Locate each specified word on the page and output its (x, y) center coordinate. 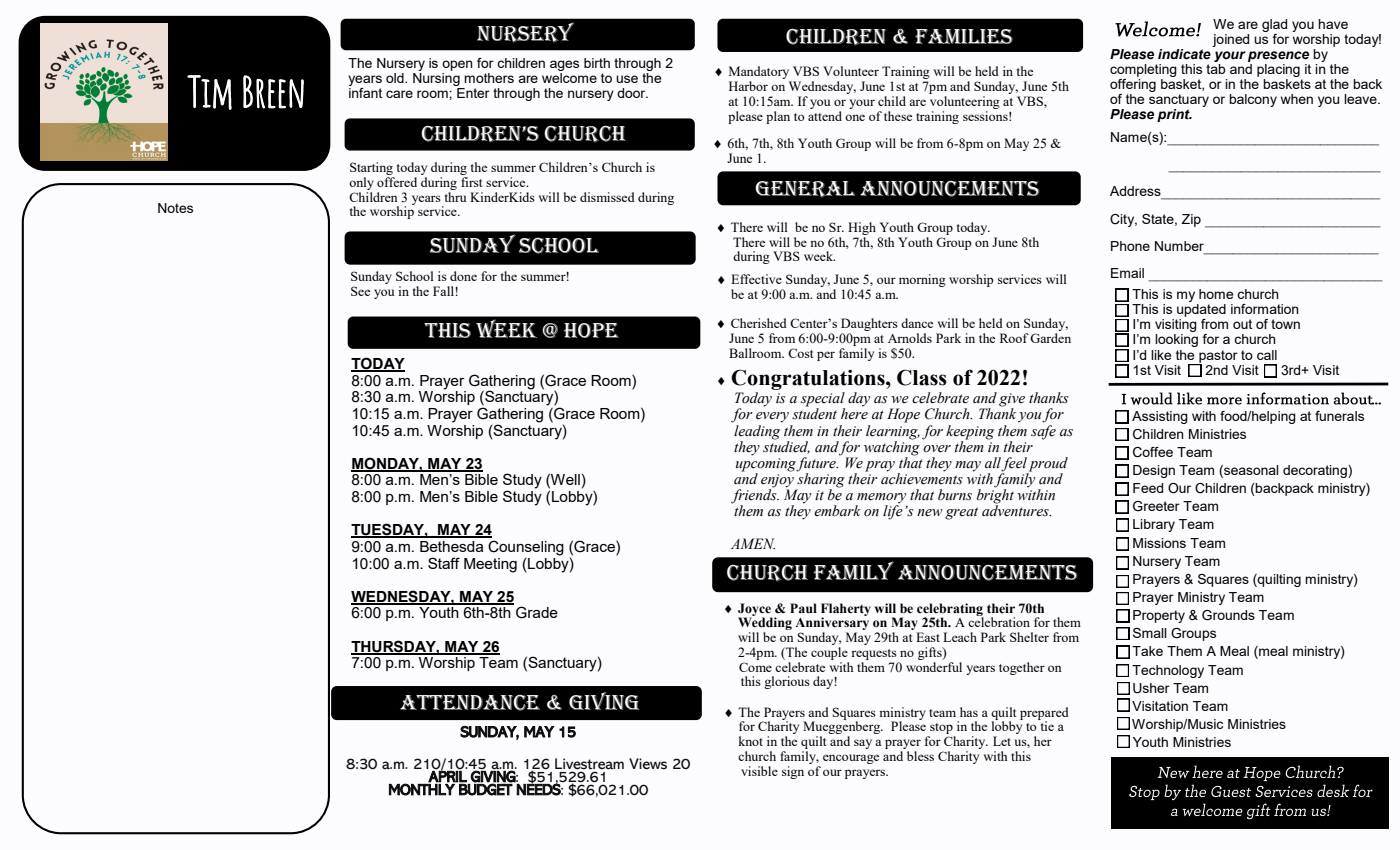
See (360, 291)
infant (365, 91)
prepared (1044, 714)
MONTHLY (423, 789)
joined (1230, 40)
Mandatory (760, 74)
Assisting (1160, 417)
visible (759, 771)
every (772, 417)
